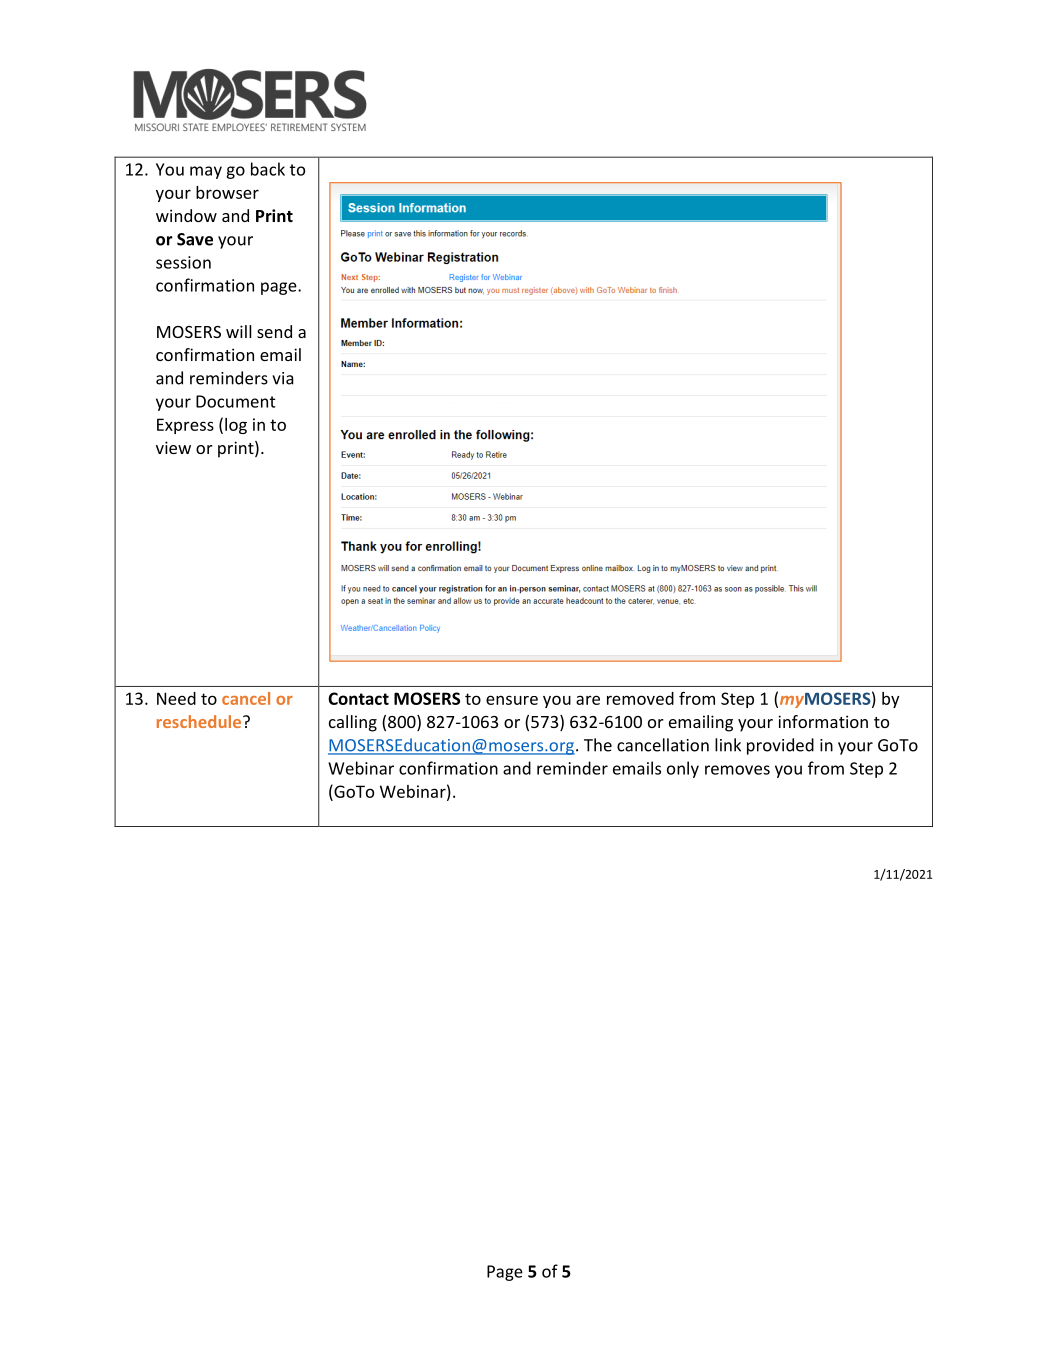 The image size is (1057, 1368). I want to click on log, so click(236, 426).
